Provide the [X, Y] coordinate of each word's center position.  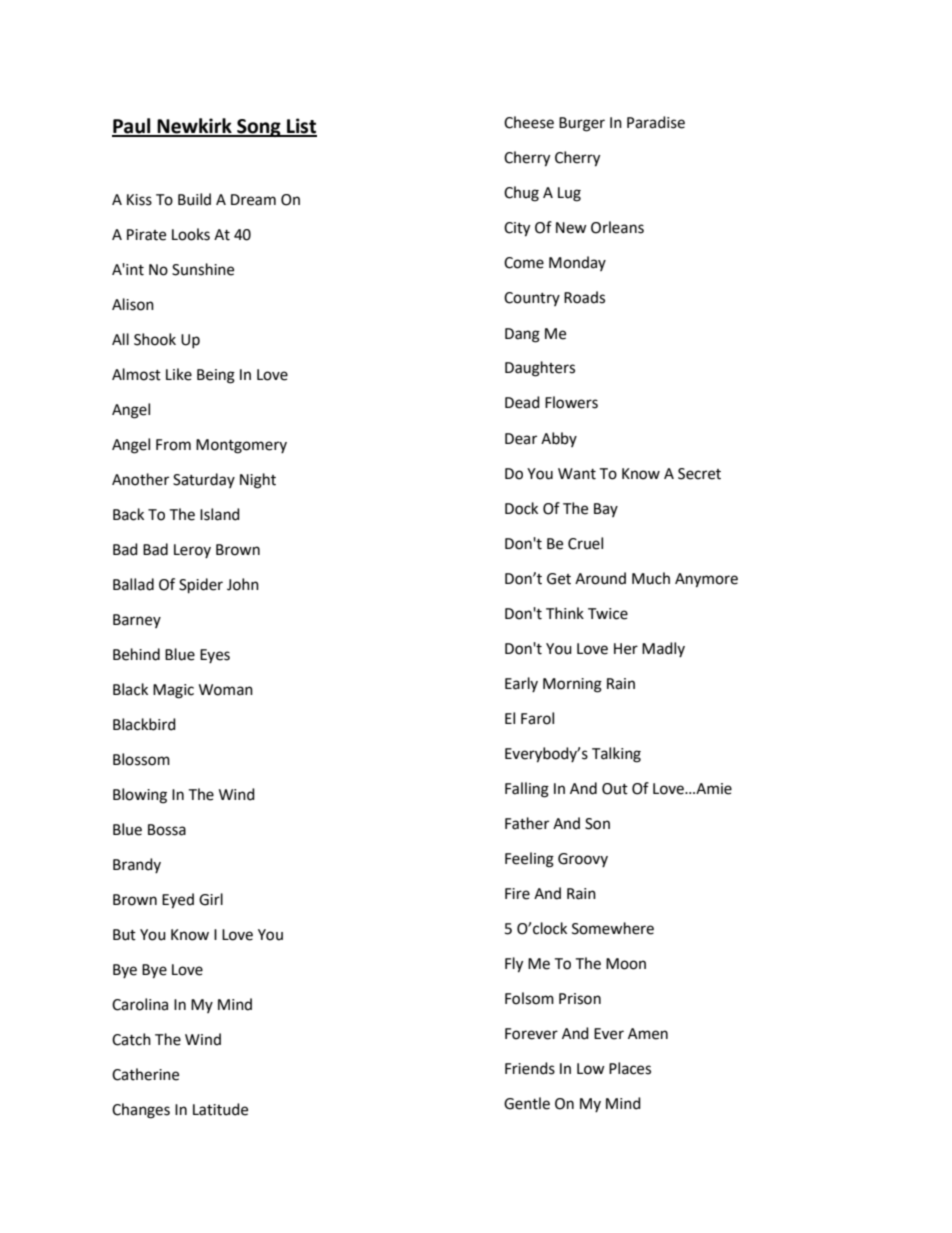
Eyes [215, 656]
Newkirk [194, 127]
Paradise [656, 122]
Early [521, 684]
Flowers [571, 402]
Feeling [529, 860]
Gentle [527, 1103]
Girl [211, 899]
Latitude [220, 1109]
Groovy [583, 860]
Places [630, 1068]
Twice [608, 614]
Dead [522, 402]
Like [179, 374]
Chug [521, 194]
